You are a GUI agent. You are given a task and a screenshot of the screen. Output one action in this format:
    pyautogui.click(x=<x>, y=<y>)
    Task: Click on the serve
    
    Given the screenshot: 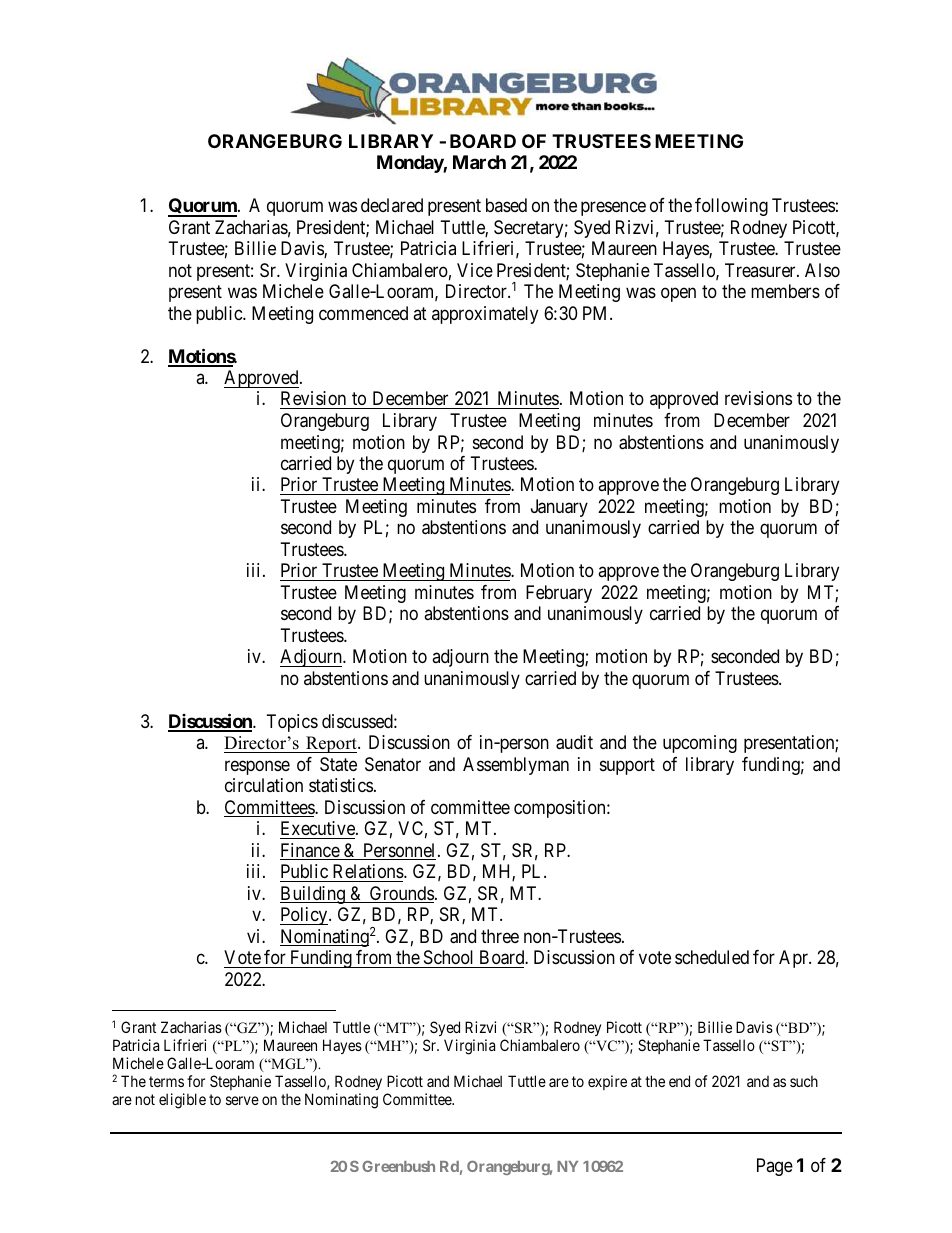 What is the action you would take?
    pyautogui.click(x=242, y=1100)
